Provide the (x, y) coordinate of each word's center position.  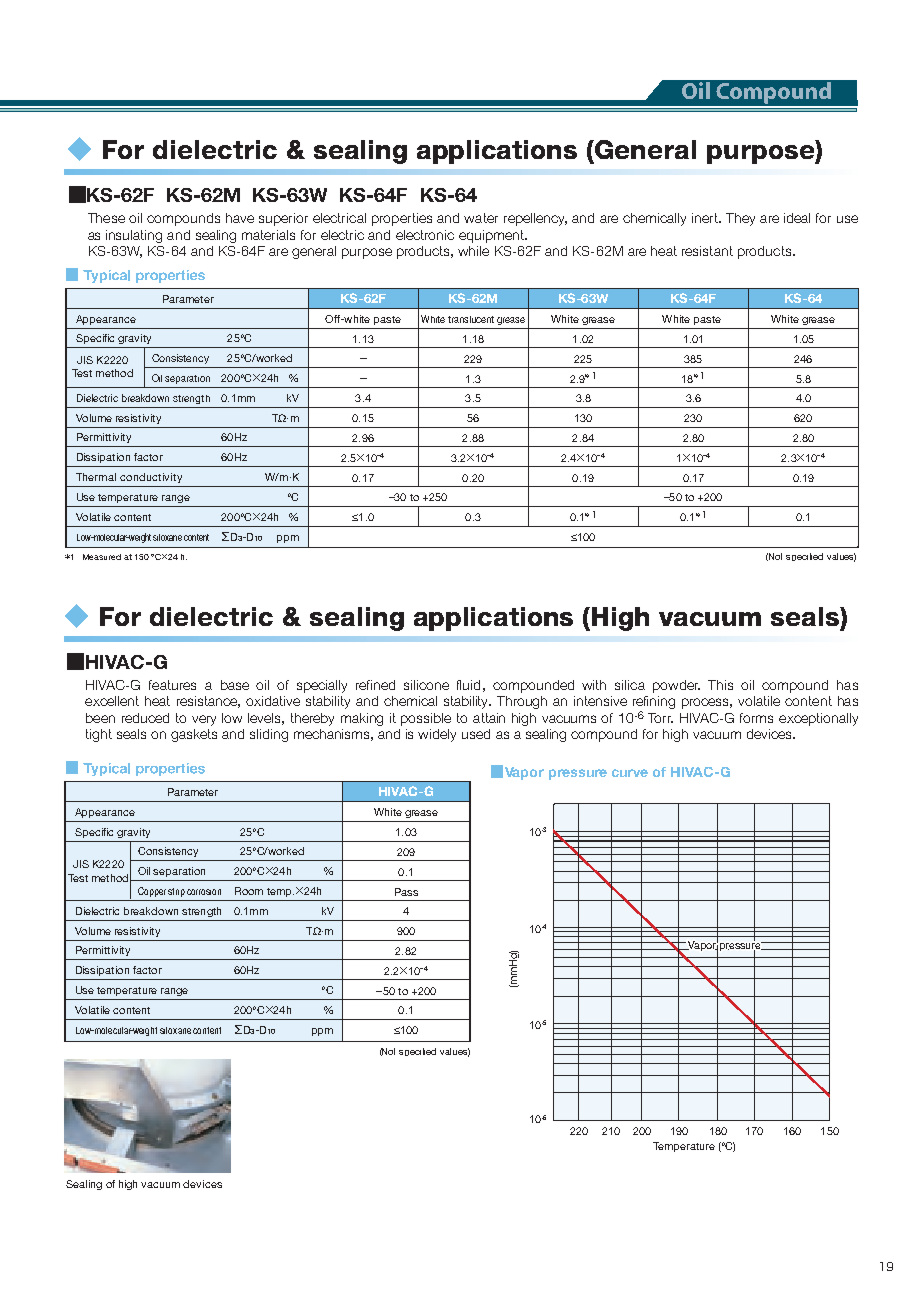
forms (756, 718)
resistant (707, 251)
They (740, 219)
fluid (468, 685)
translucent (471, 319)
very (204, 720)
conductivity (151, 478)
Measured (102, 557)
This (720, 685)
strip (176, 892)
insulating (134, 236)
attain (489, 718)
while (473, 251)
